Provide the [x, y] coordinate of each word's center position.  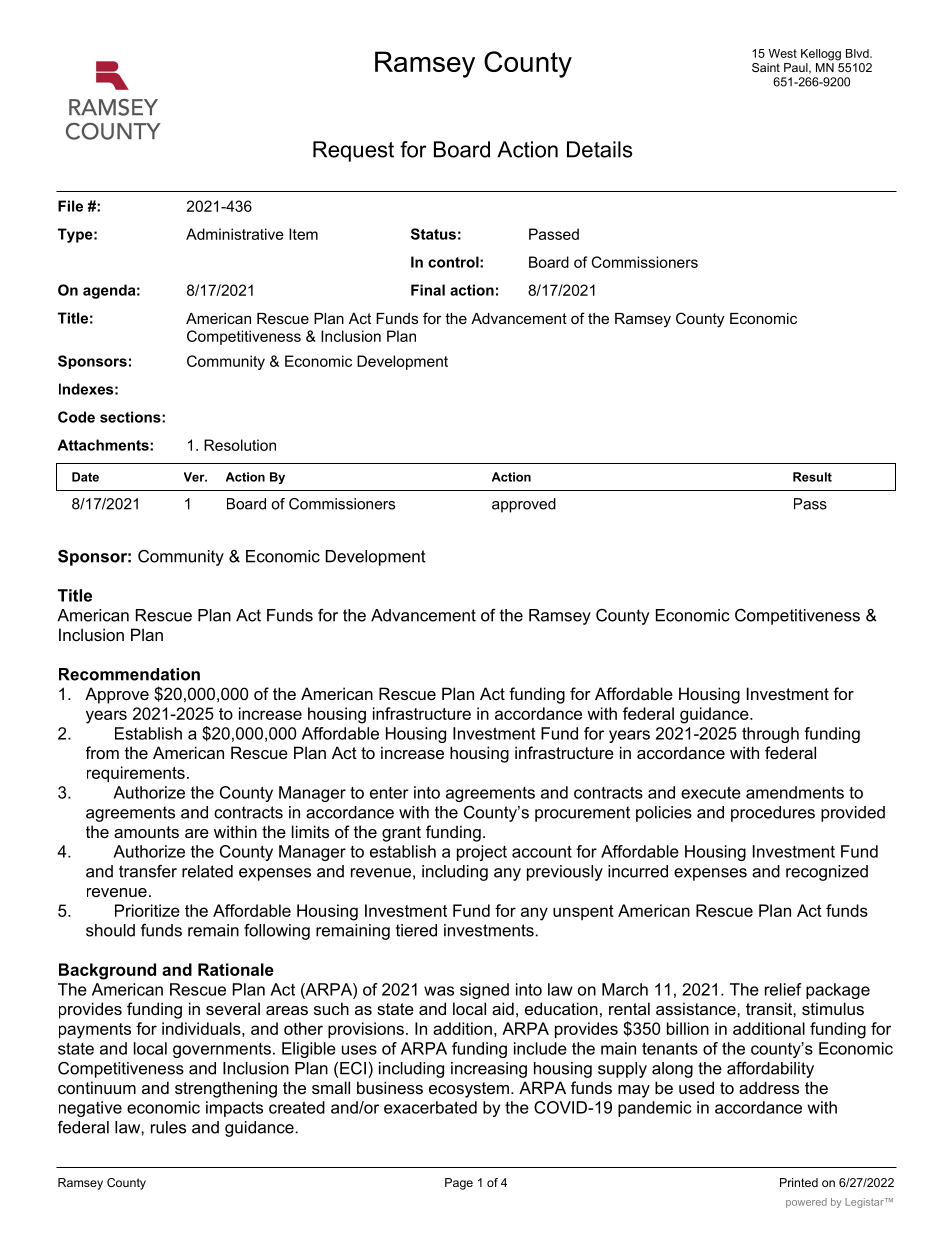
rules [168, 1127]
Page [459, 1184]
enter [389, 793]
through [770, 735]
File [70, 206]
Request [353, 151]
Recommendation [129, 674]
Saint [766, 67]
